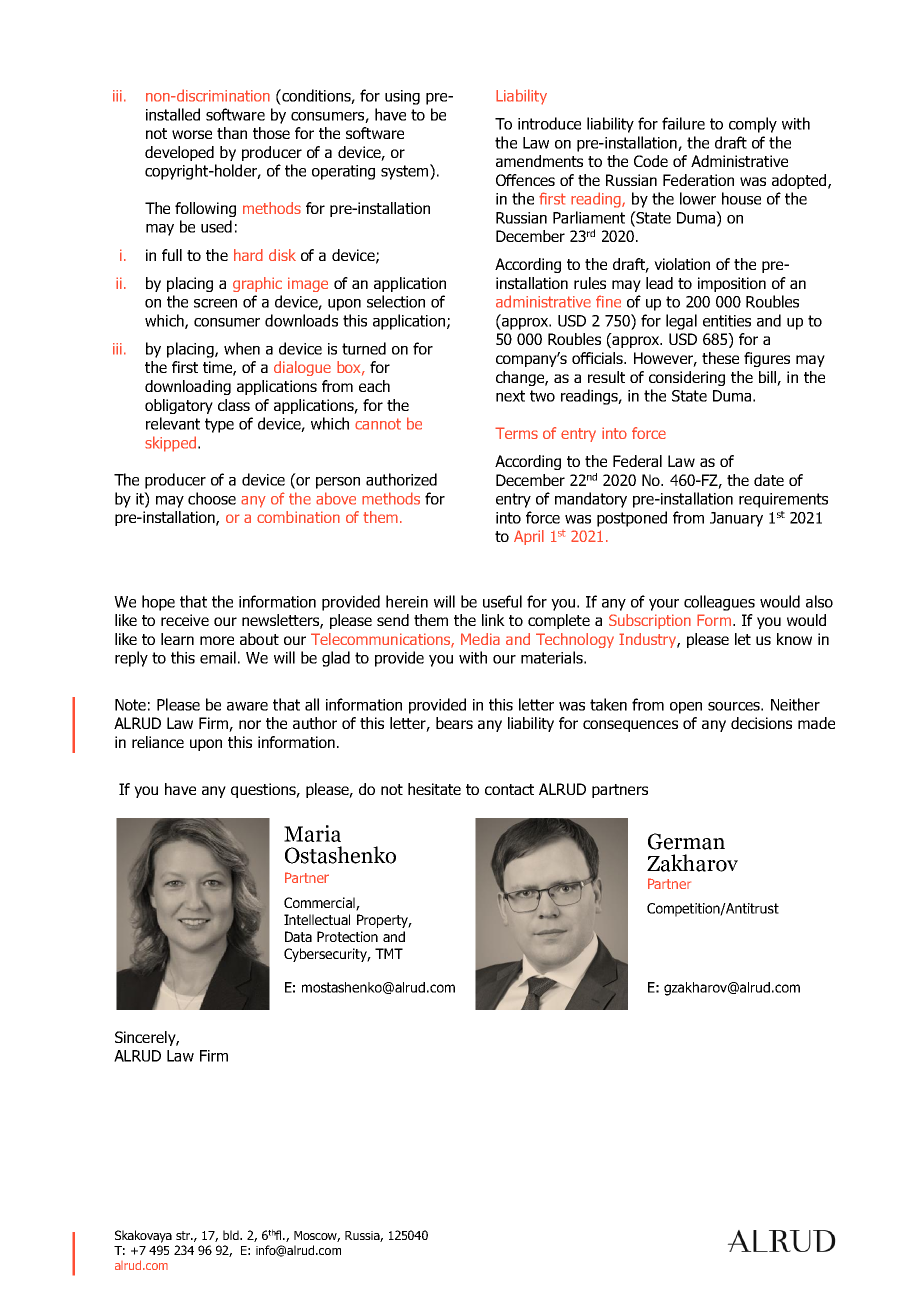  What do you see at coordinates (212, 498) in the screenshot?
I see `choose` at bounding box center [212, 498].
